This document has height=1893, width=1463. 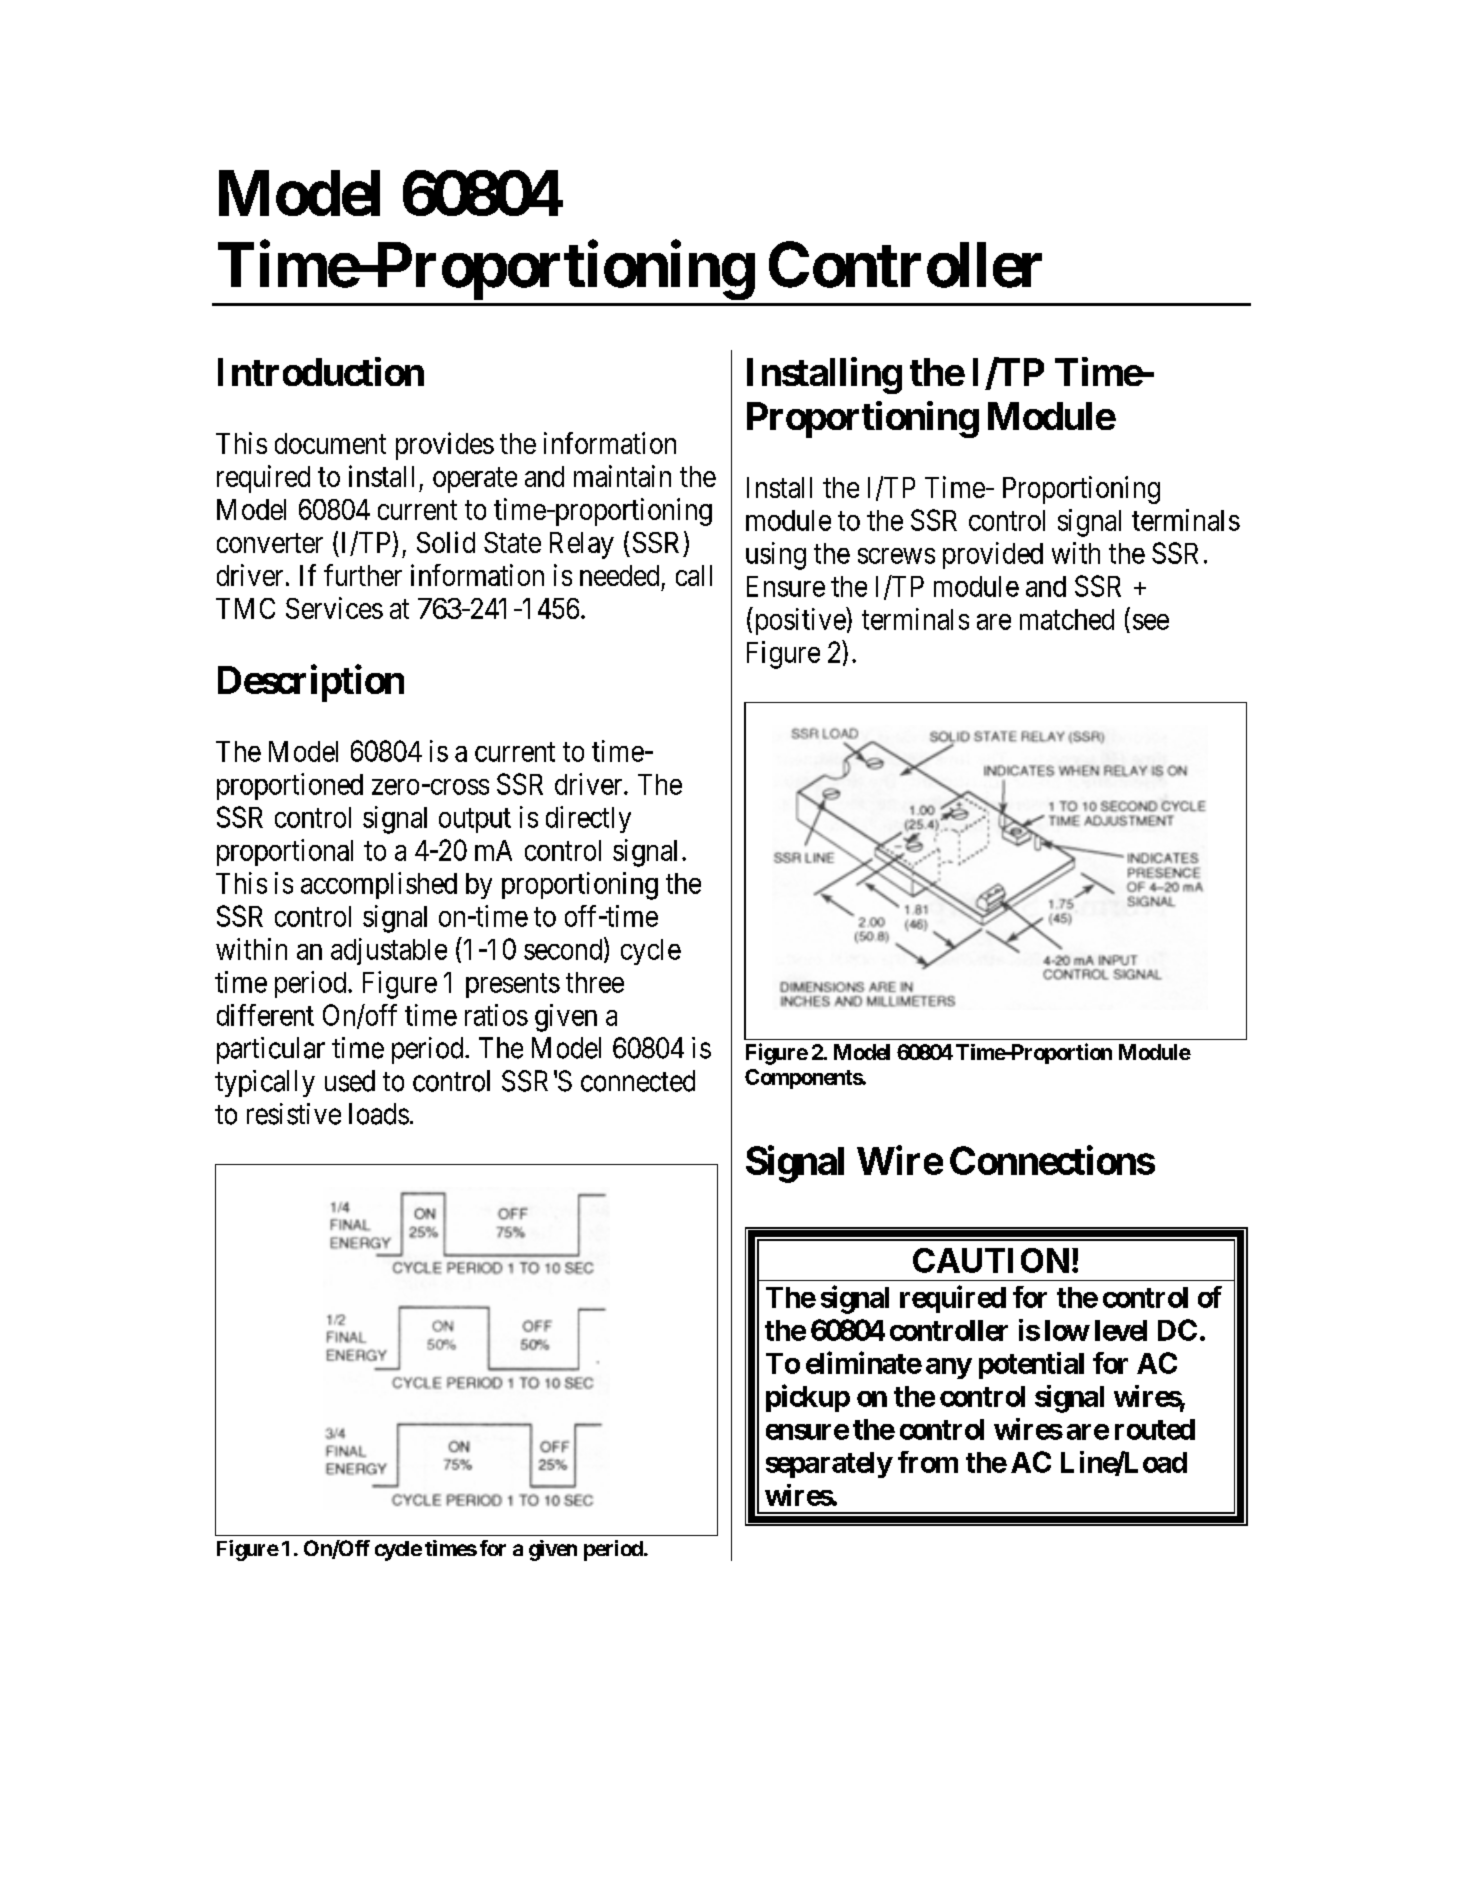 I want to click on Introduction, so click(x=321, y=371).
